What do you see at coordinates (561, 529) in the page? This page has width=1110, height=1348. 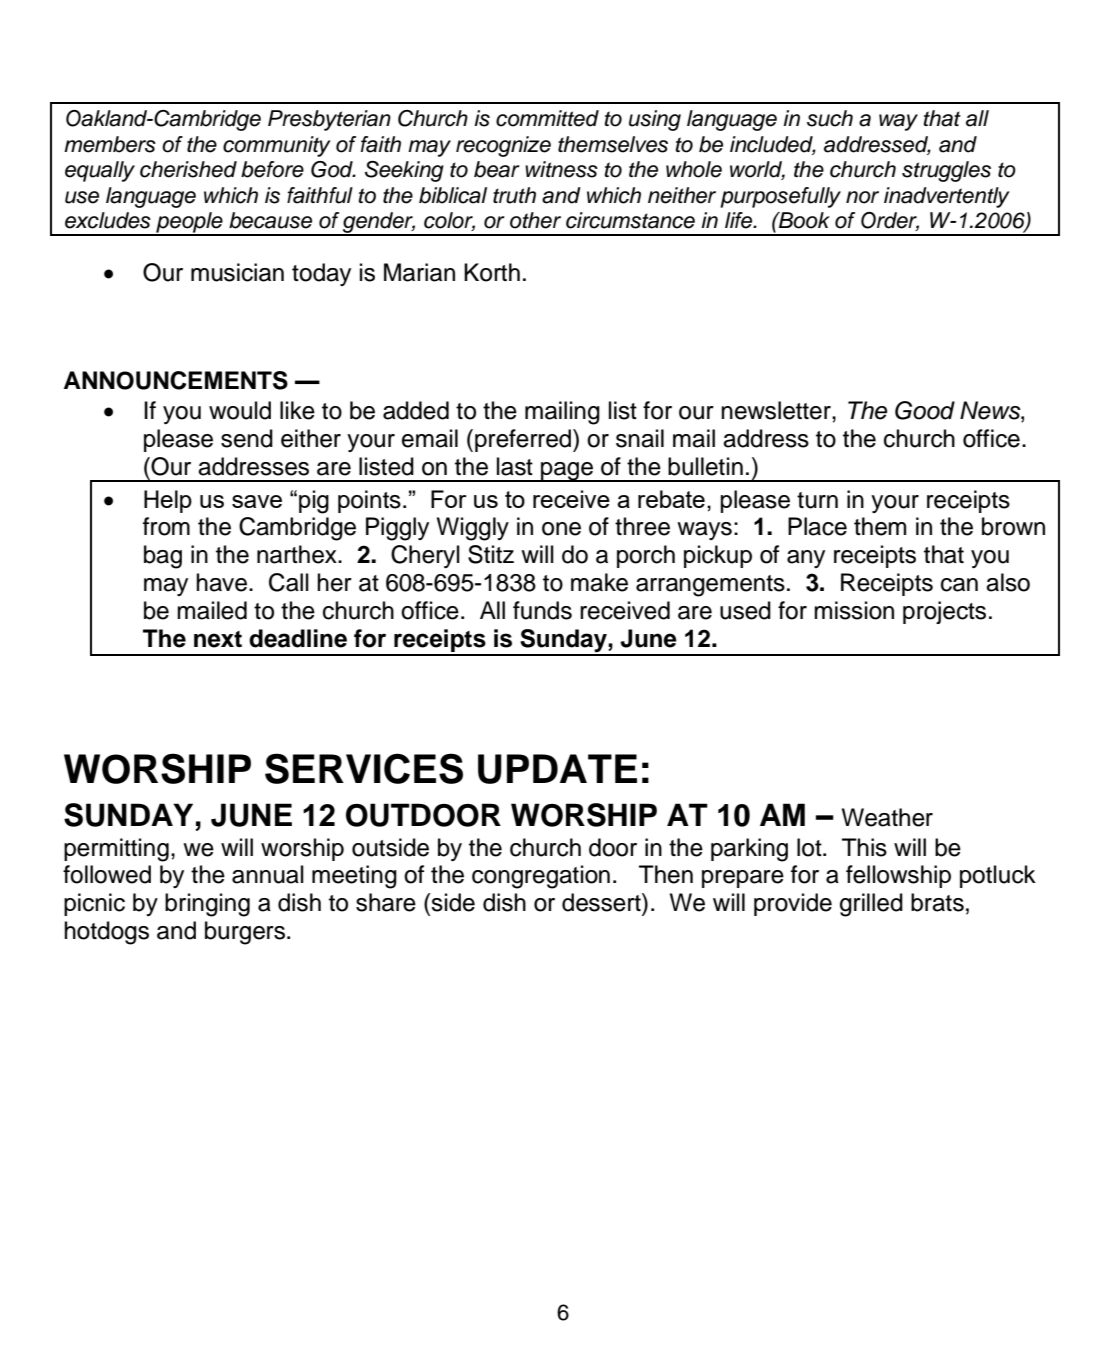 I see `one` at bounding box center [561, 529].
